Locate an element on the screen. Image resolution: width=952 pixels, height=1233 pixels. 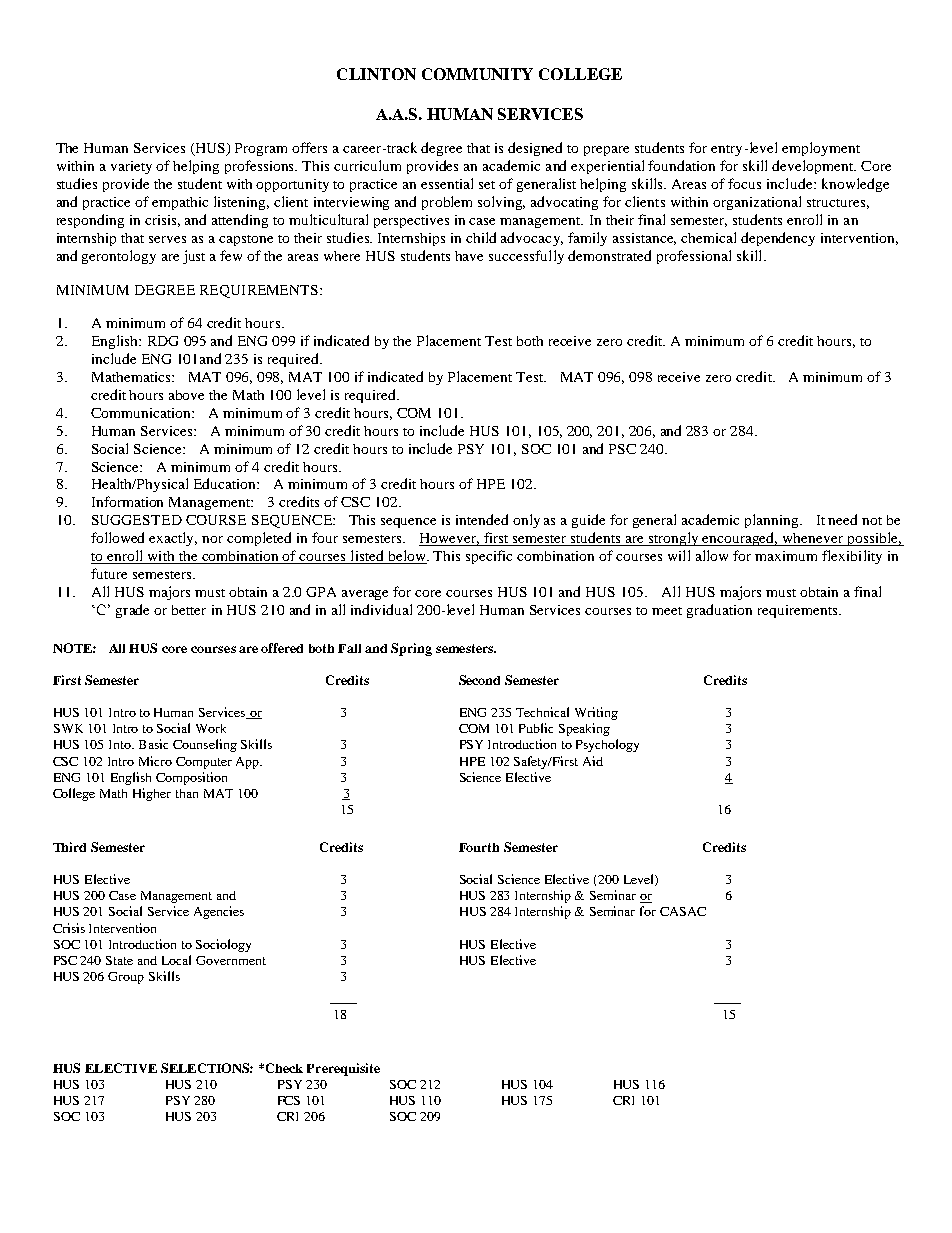
maximum is located at coordinates (786, 556).
